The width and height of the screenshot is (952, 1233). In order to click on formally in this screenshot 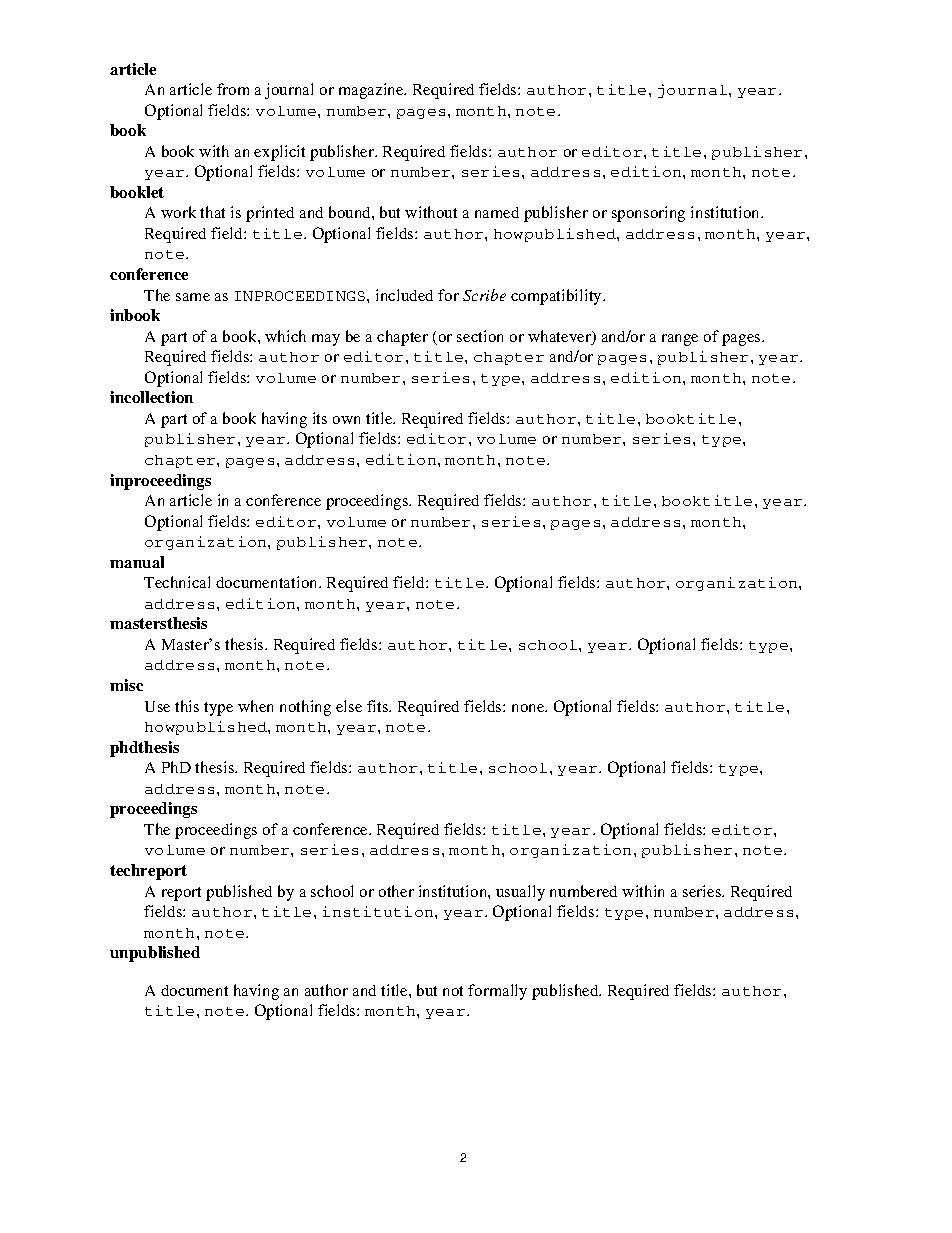, I will do `click(497, 992)`.
